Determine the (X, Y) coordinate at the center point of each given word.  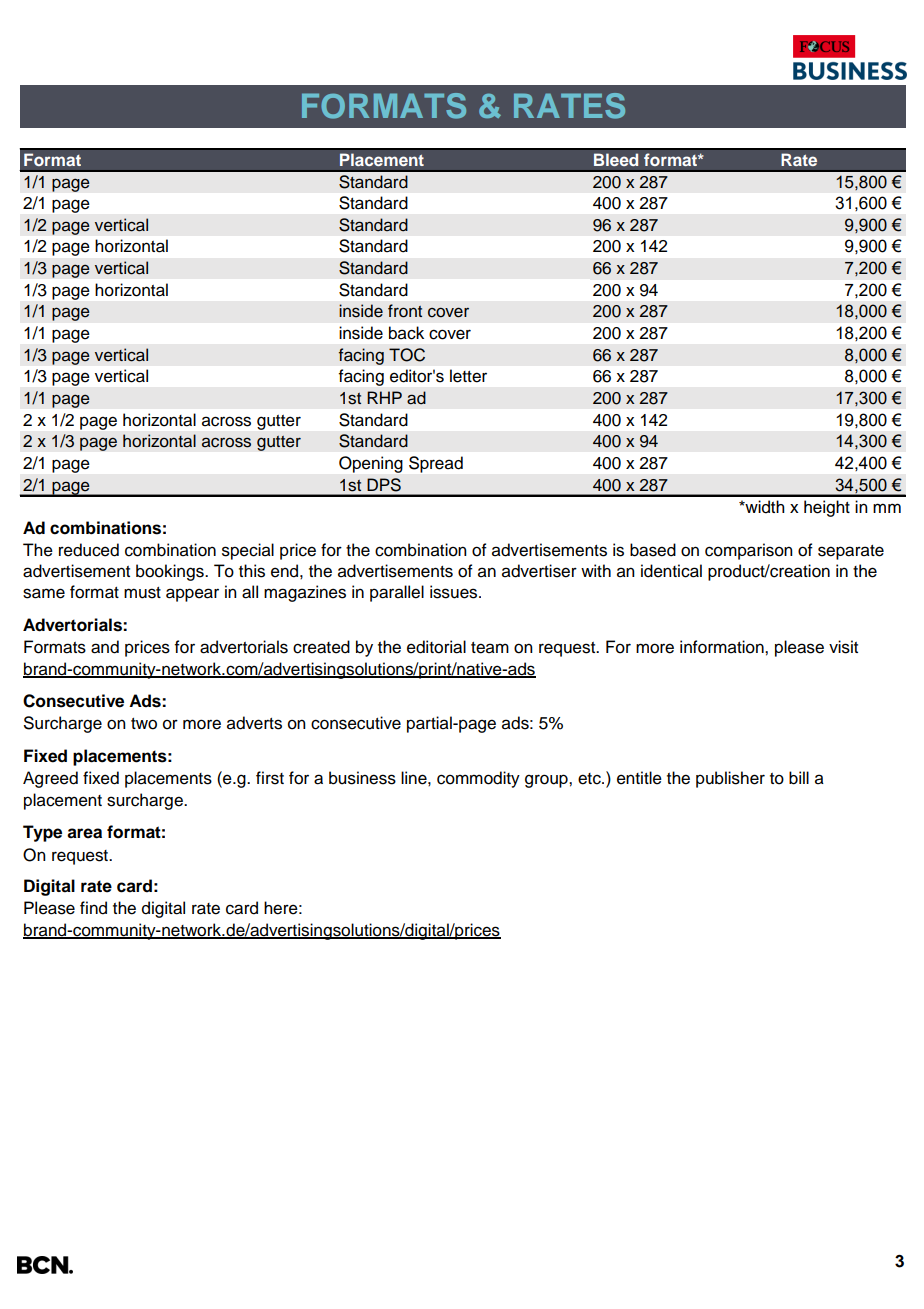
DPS (384, 485)
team (490, 648)
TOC (407, 355)
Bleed (616, 160)
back (406, 333)
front (405, 311)
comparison (749, 551)
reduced (89, 550)
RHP (384, 397)
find (93, 908)
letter (468, 376)
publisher (730, 779)
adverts (254, 723)
